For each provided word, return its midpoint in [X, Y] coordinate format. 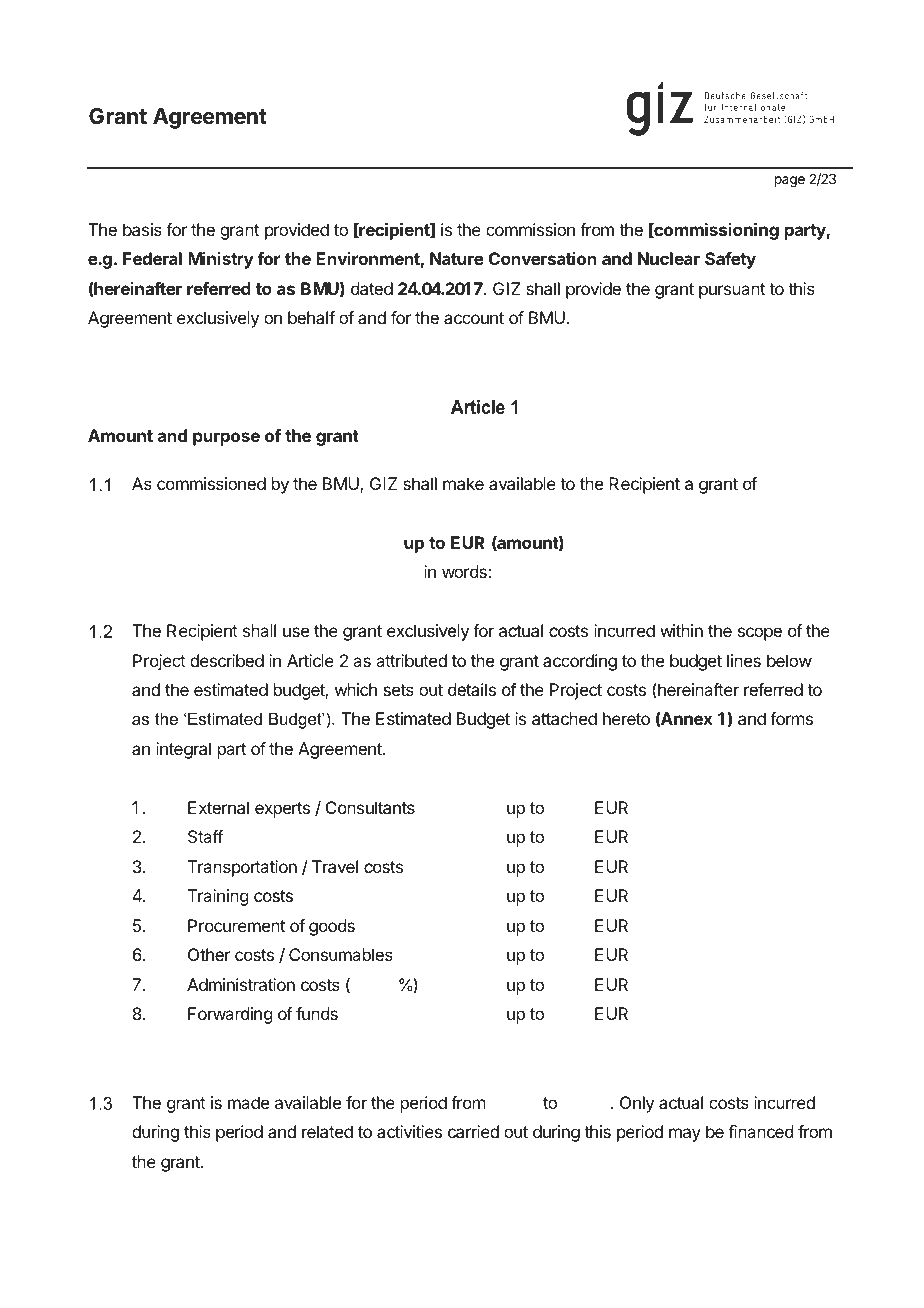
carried [473, 1131]
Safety [730, 260]
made [248, 1102]
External [218, 807]
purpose [226, 439]
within [681, 630]
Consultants [370, 808]
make [463, 483]
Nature [457, 258]
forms [791, 718]
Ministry [221, 260]
